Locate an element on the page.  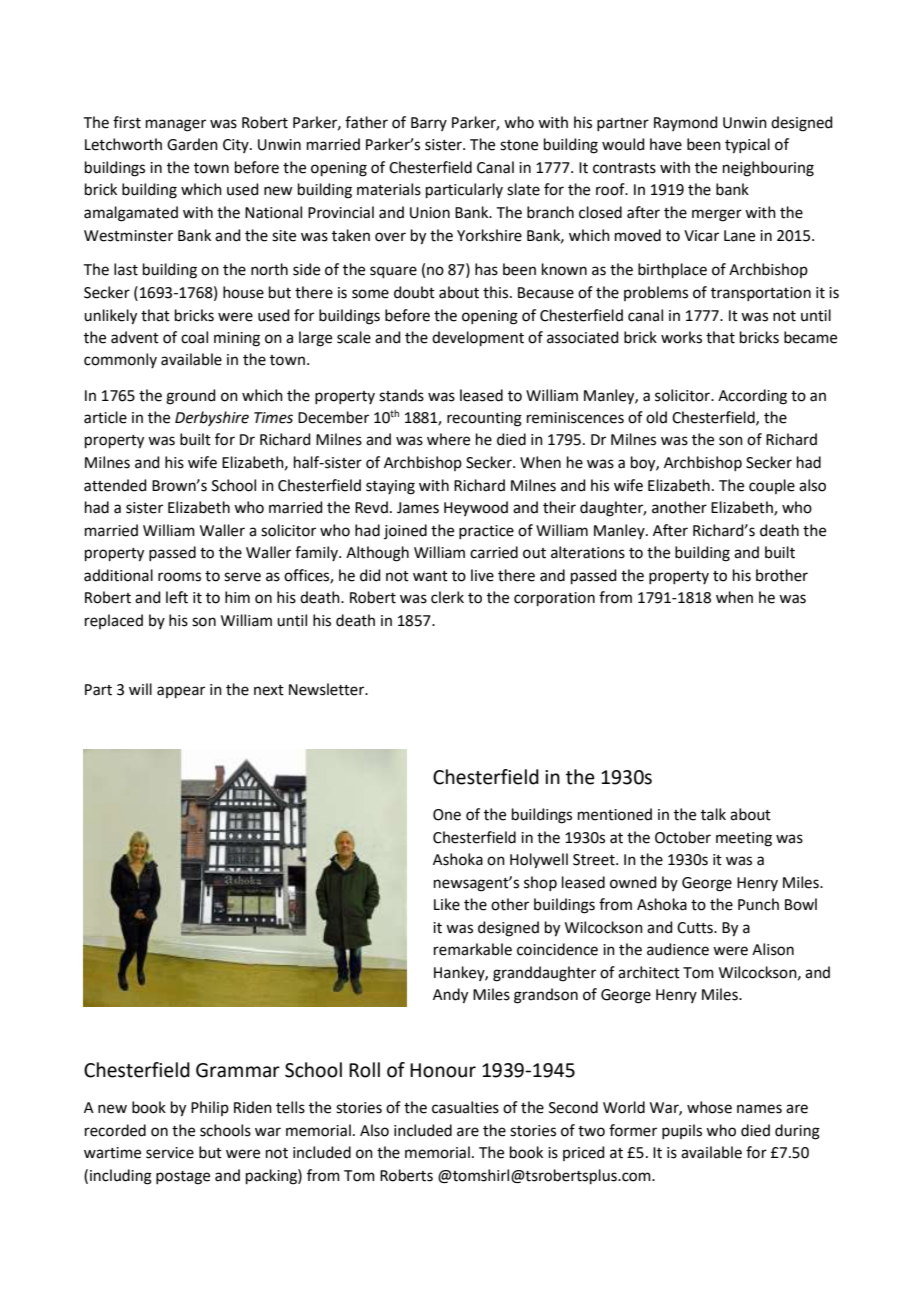
pupils is located at coordinates (682, 1131).
